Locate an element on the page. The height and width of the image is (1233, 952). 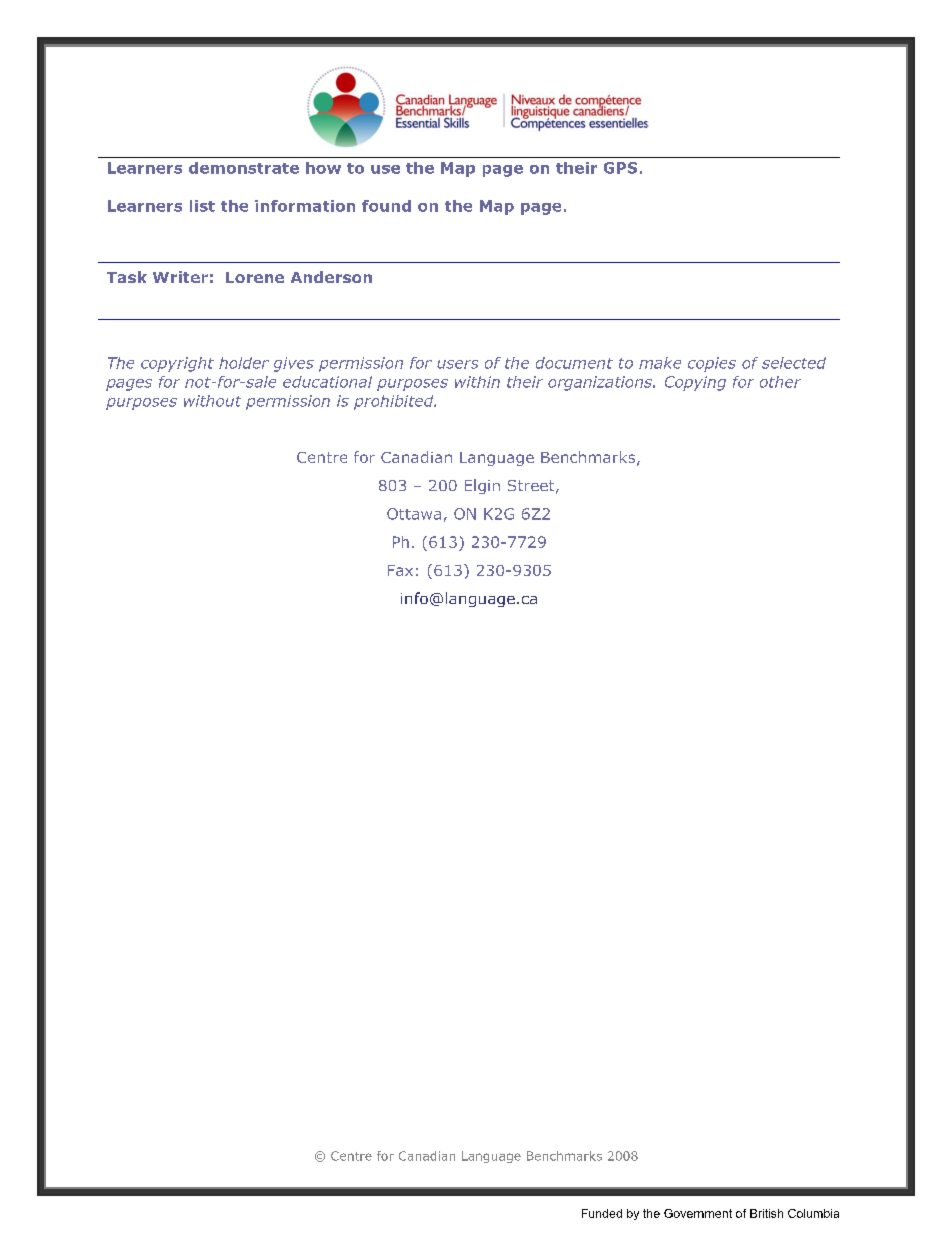
Elgin is located at coordinates (482, 486).
